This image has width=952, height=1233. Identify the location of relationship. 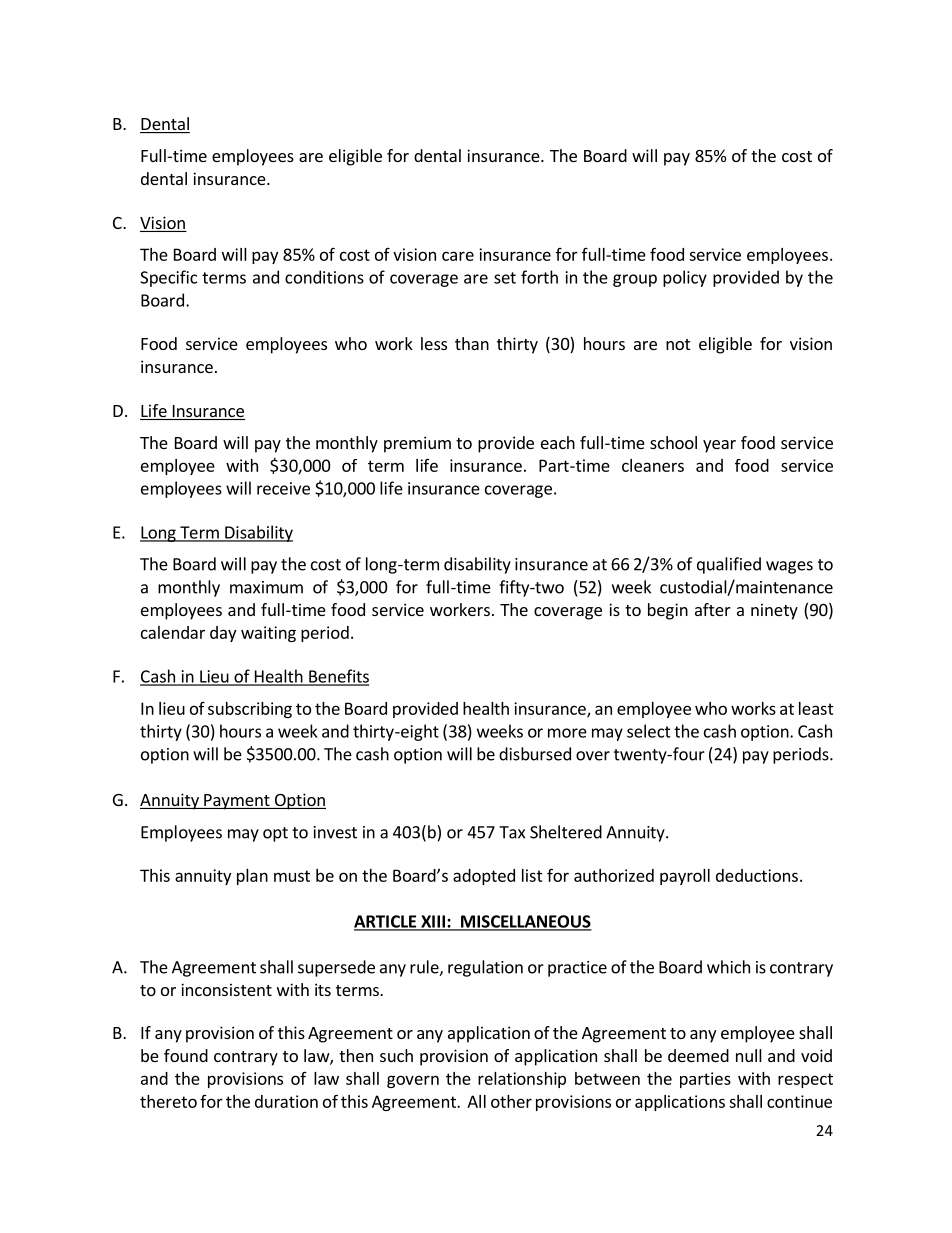
(522, 1080).
